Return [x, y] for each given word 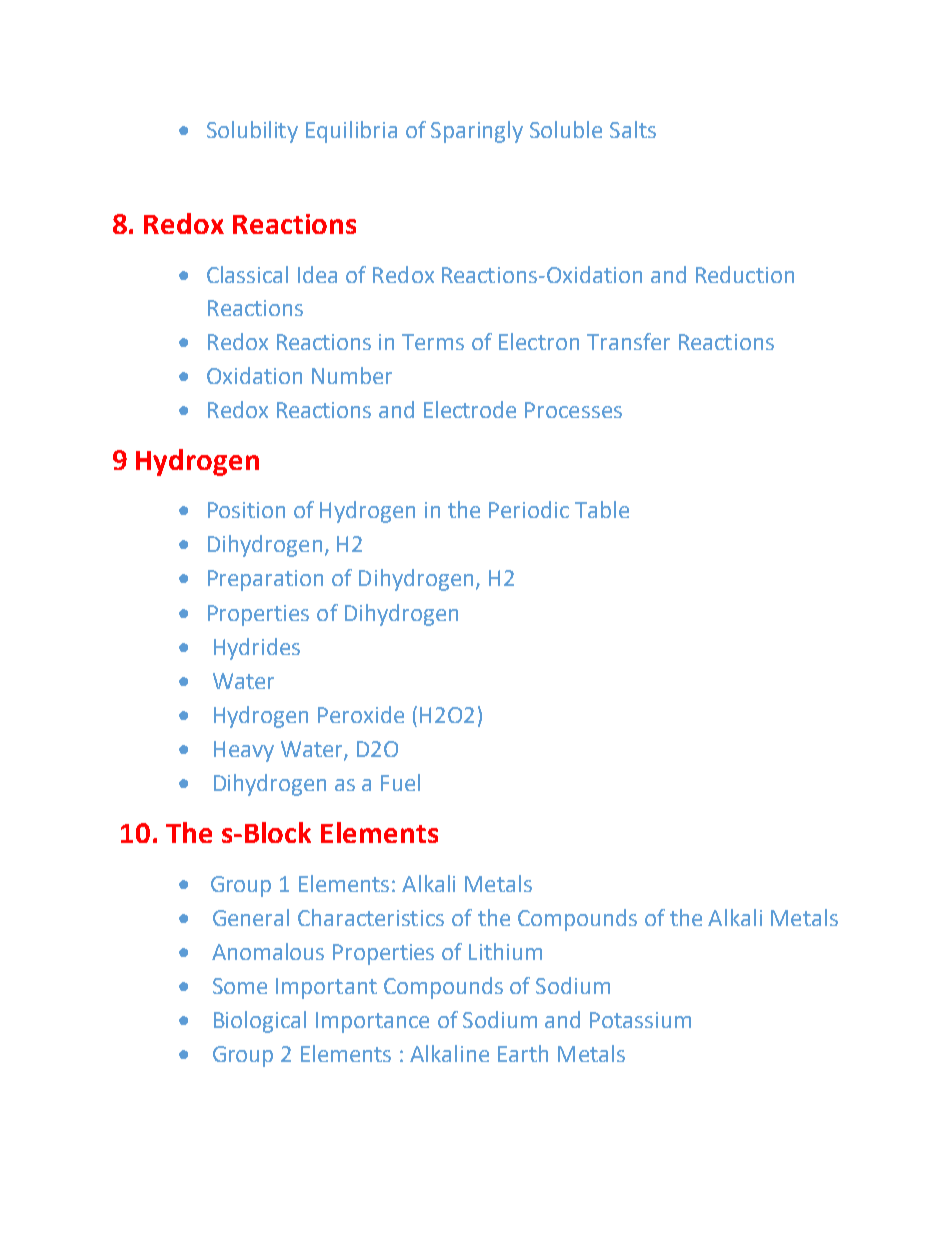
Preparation [265, 580]
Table [602, 509]
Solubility [252, 132]
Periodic [529, 509]
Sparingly [477, 132]
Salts [633, 129]
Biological [260, 1022]
